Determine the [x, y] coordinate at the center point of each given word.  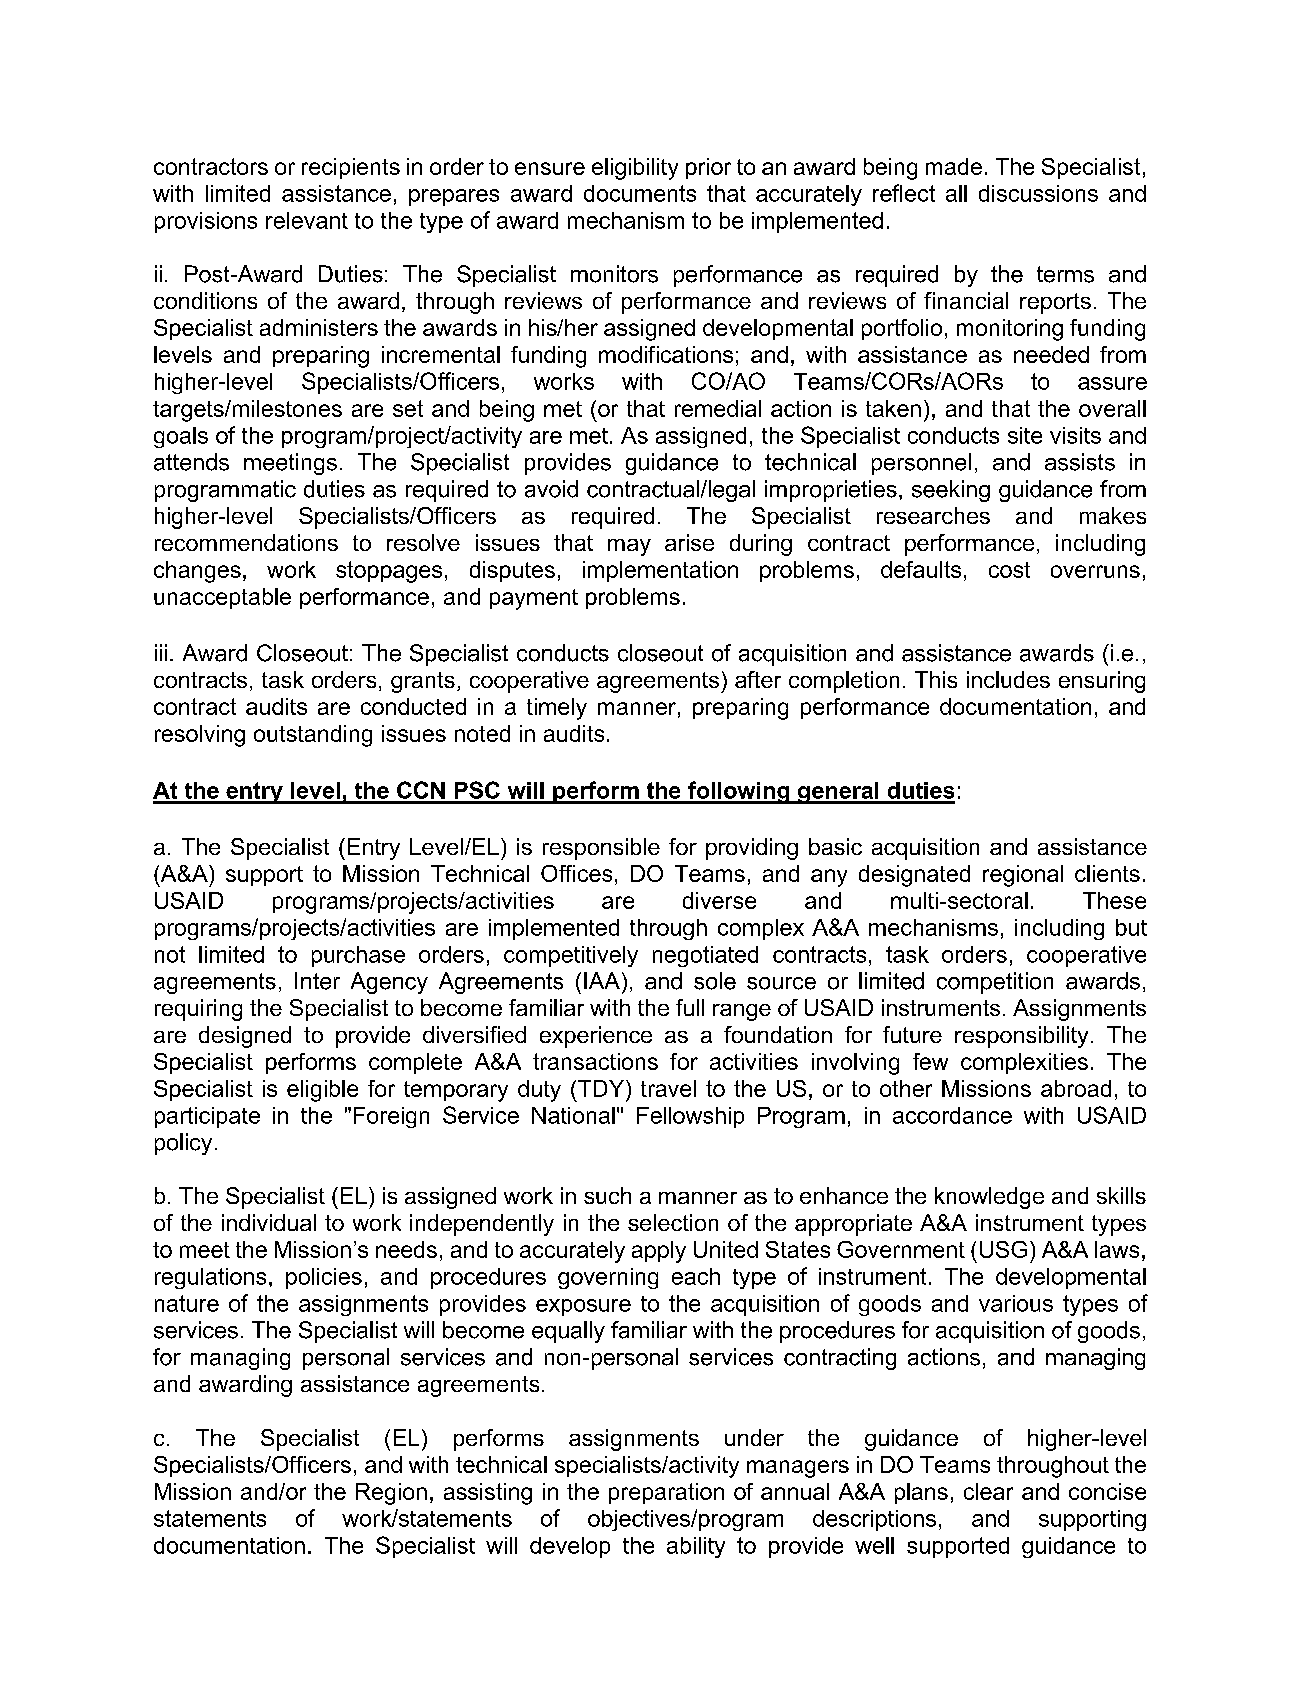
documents [640, 193]
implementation [660, 571]
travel [668, 1088]
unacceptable [222, 598]
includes [1008, 679]
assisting [488, 1494]
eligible [322, 1091]
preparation [666, 1493]
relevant [307, 220]
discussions [1038, 193]
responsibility [1021, 1037]
